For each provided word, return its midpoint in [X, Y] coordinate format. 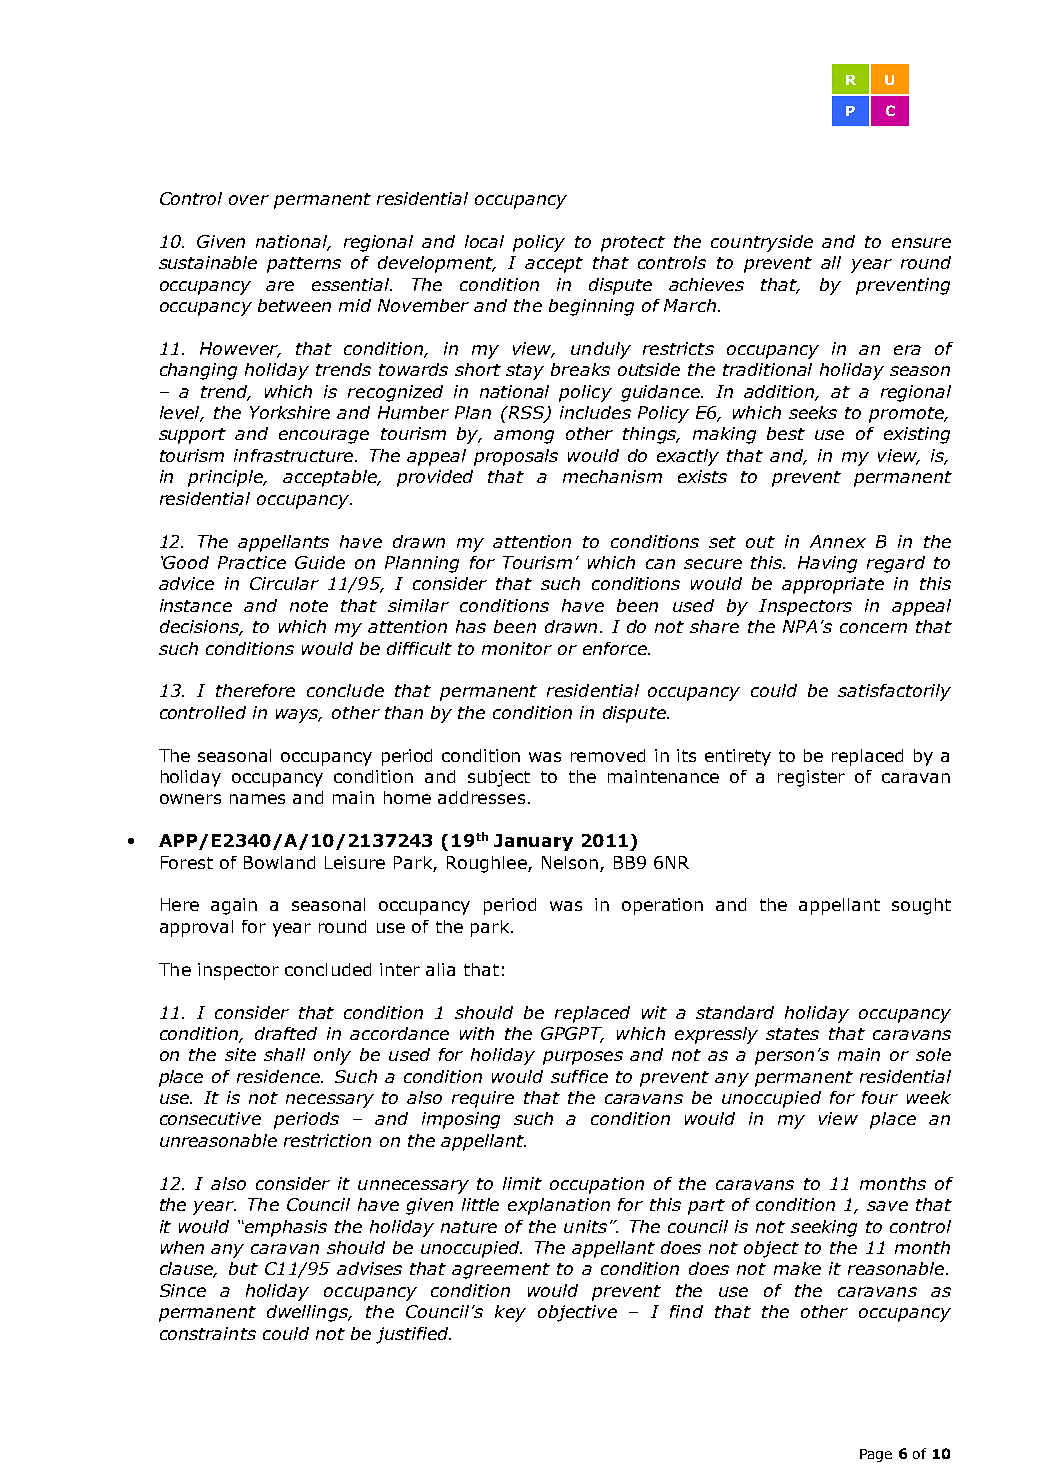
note [309, 606]
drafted [286, 1033]
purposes [583, 1058]
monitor [517, 648]
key [510, 1313]
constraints [208, 1333]
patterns [304, 265]
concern [873, 628]
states [792, 1034]
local [484, 241]
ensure [921, 243]
